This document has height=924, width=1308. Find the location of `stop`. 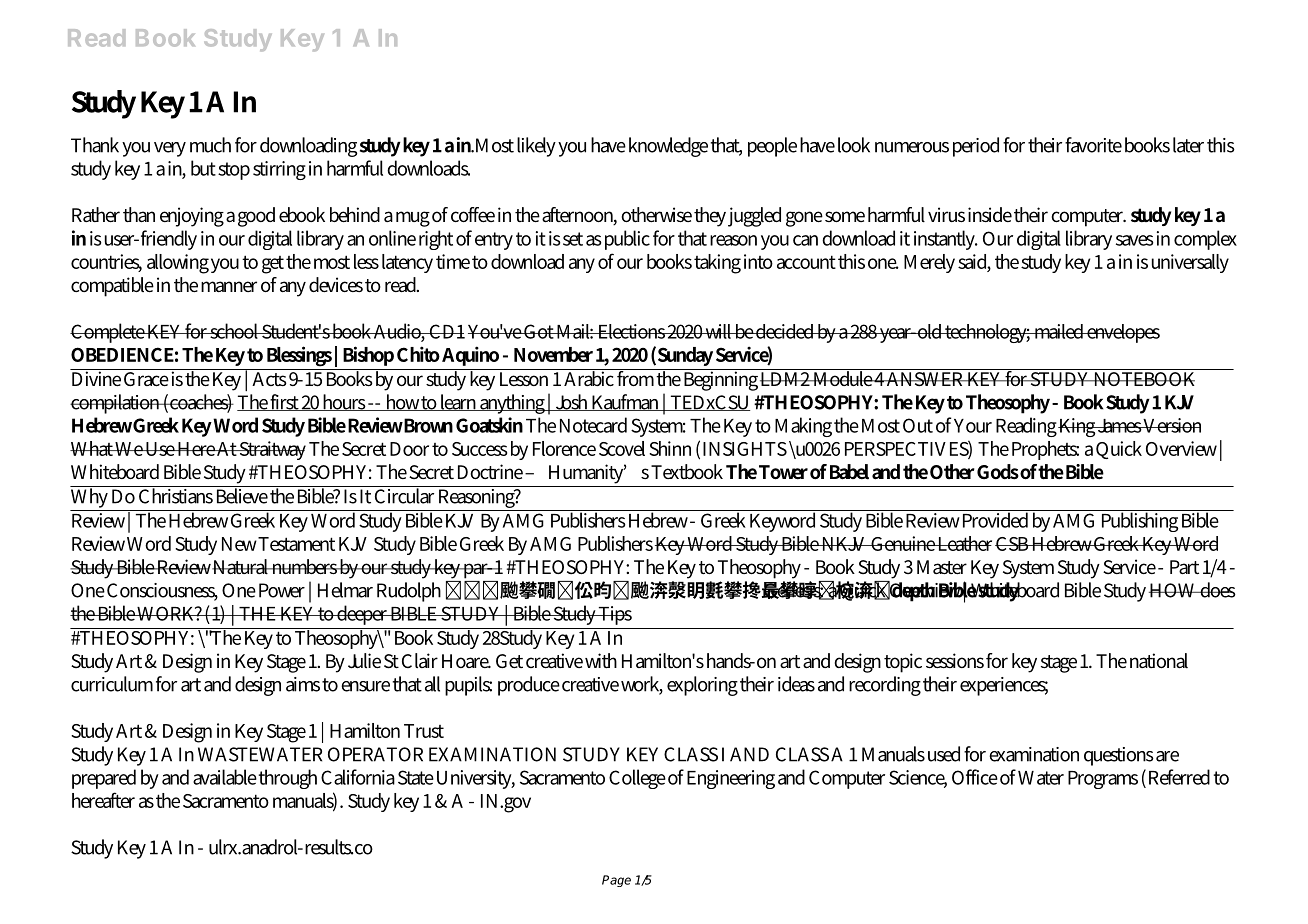

stop is located at coordinates (234, 171).
